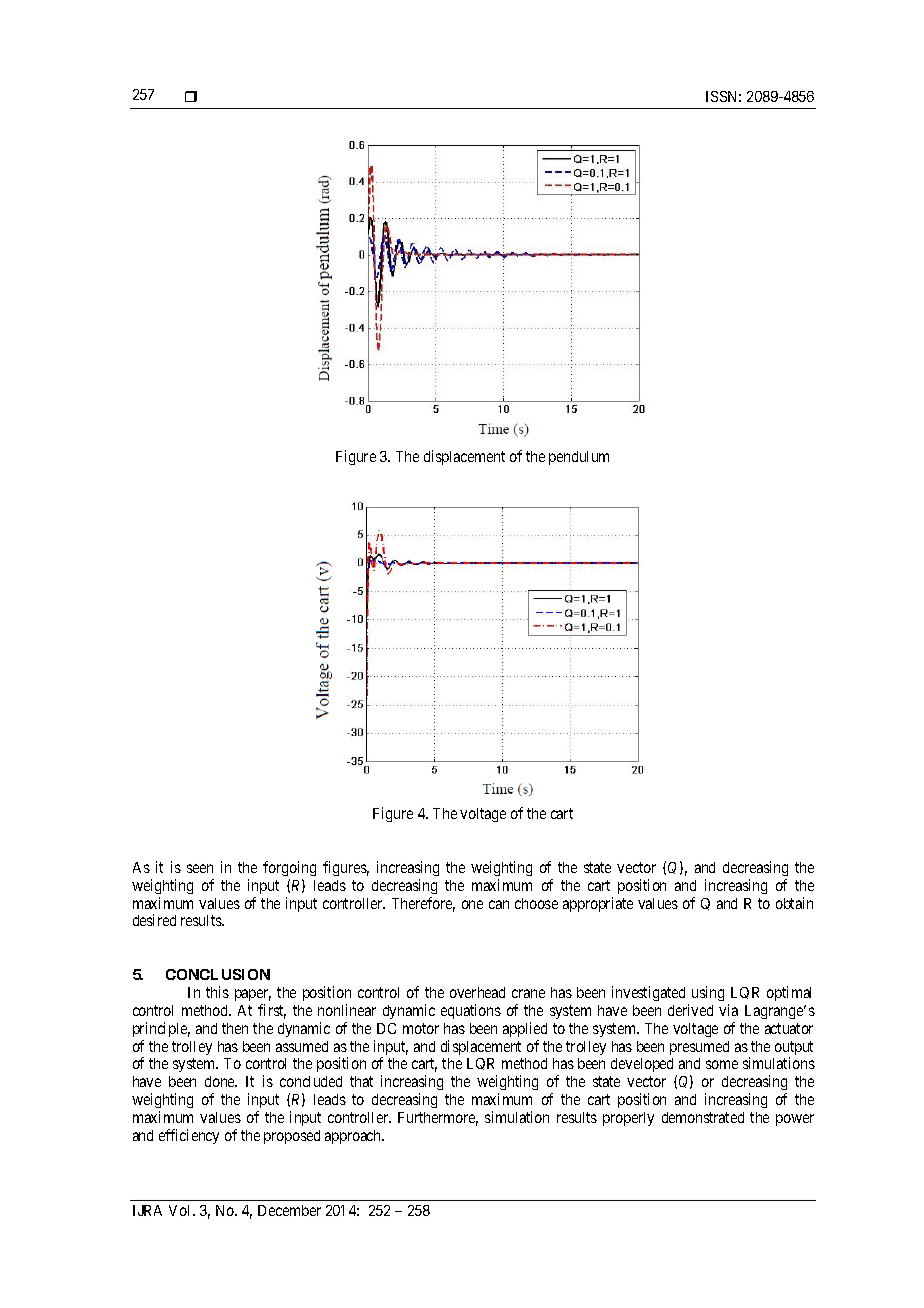  I want to click on obtain, so click(794, 903).
